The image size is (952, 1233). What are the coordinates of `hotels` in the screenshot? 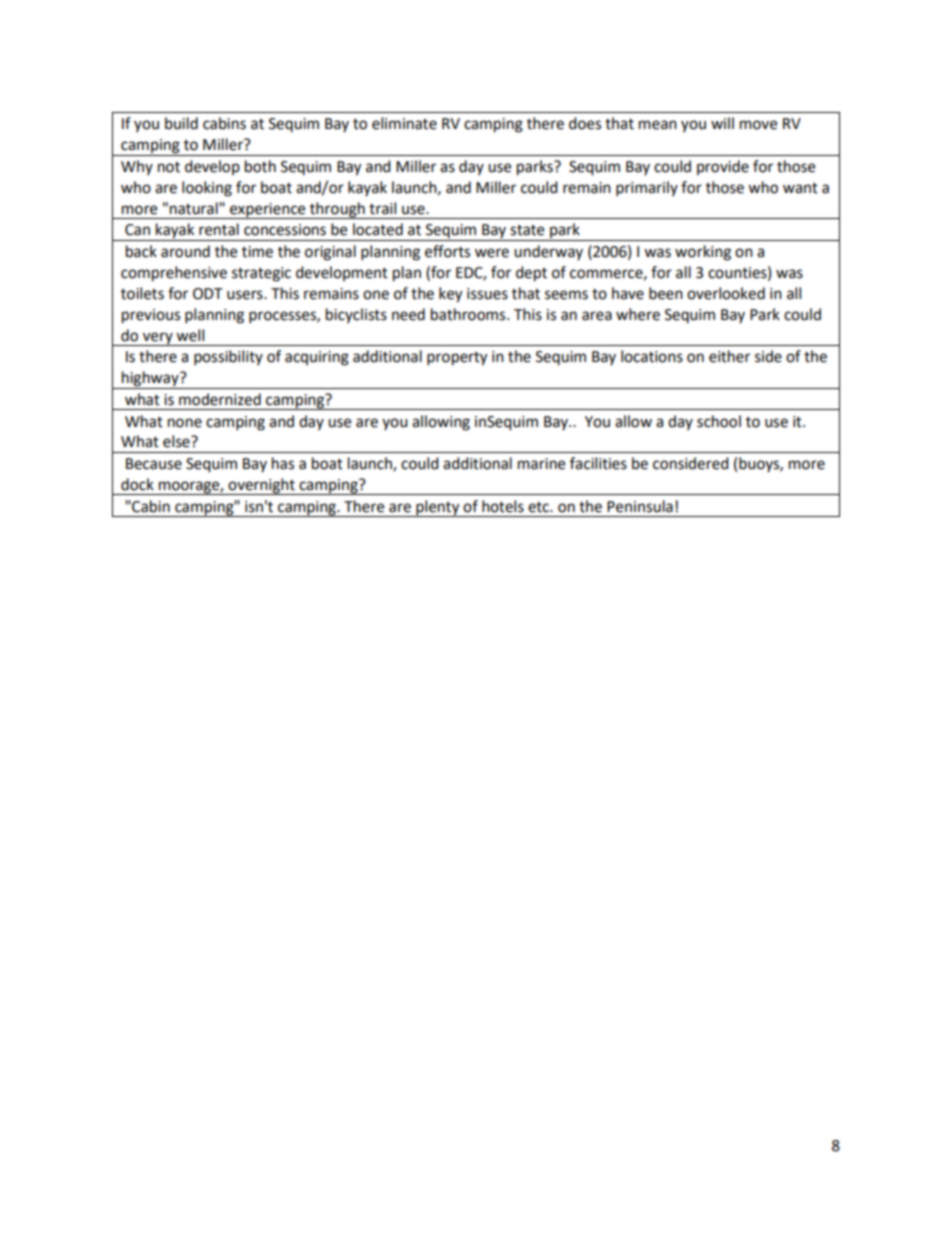 It's located at (503, 506).
